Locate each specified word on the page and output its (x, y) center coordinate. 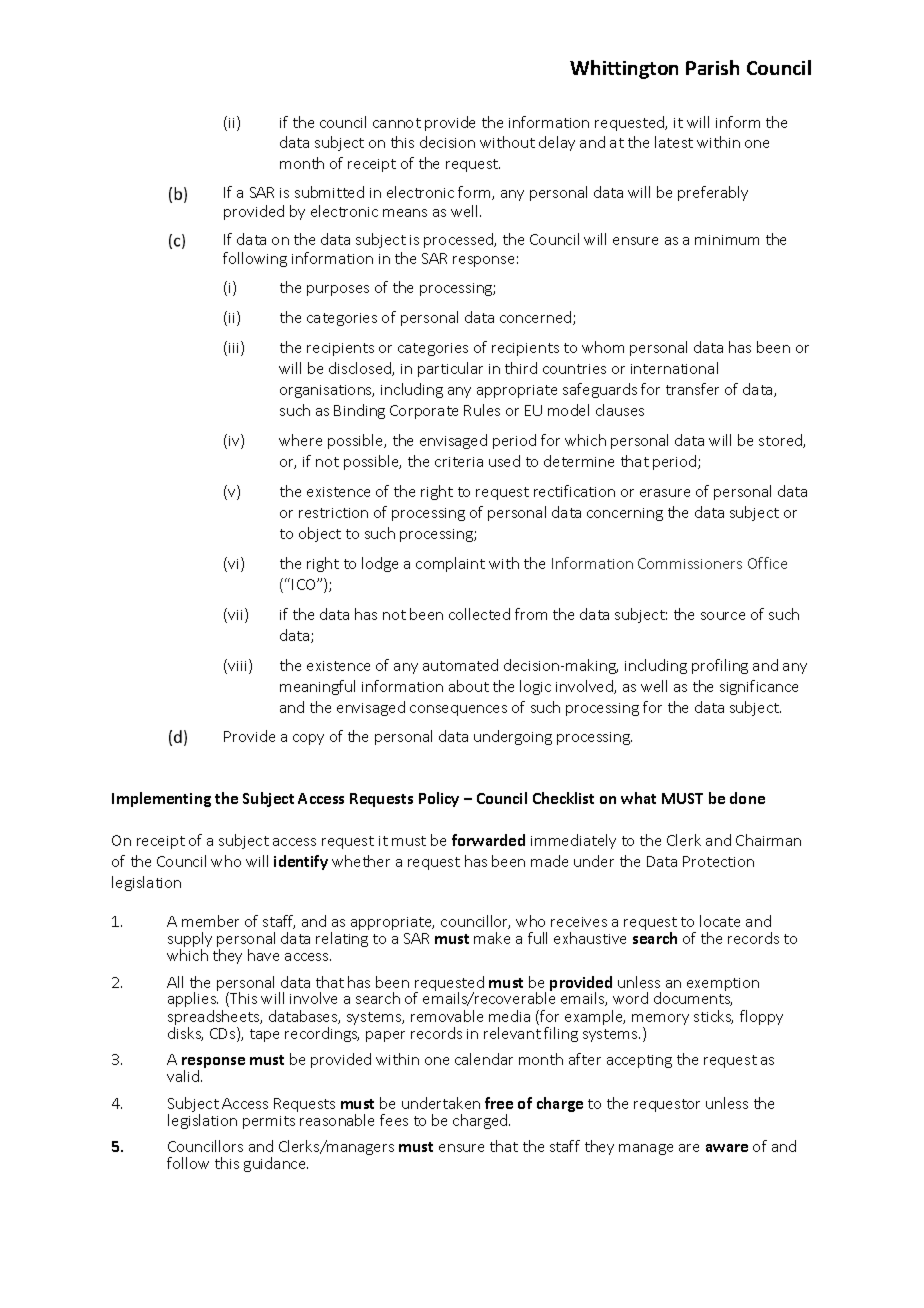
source (723, 616)
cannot (397, 123)
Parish (712, 67)
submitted (329, 192)
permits (269, 1122)
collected (479, 614)
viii (239, 666)
